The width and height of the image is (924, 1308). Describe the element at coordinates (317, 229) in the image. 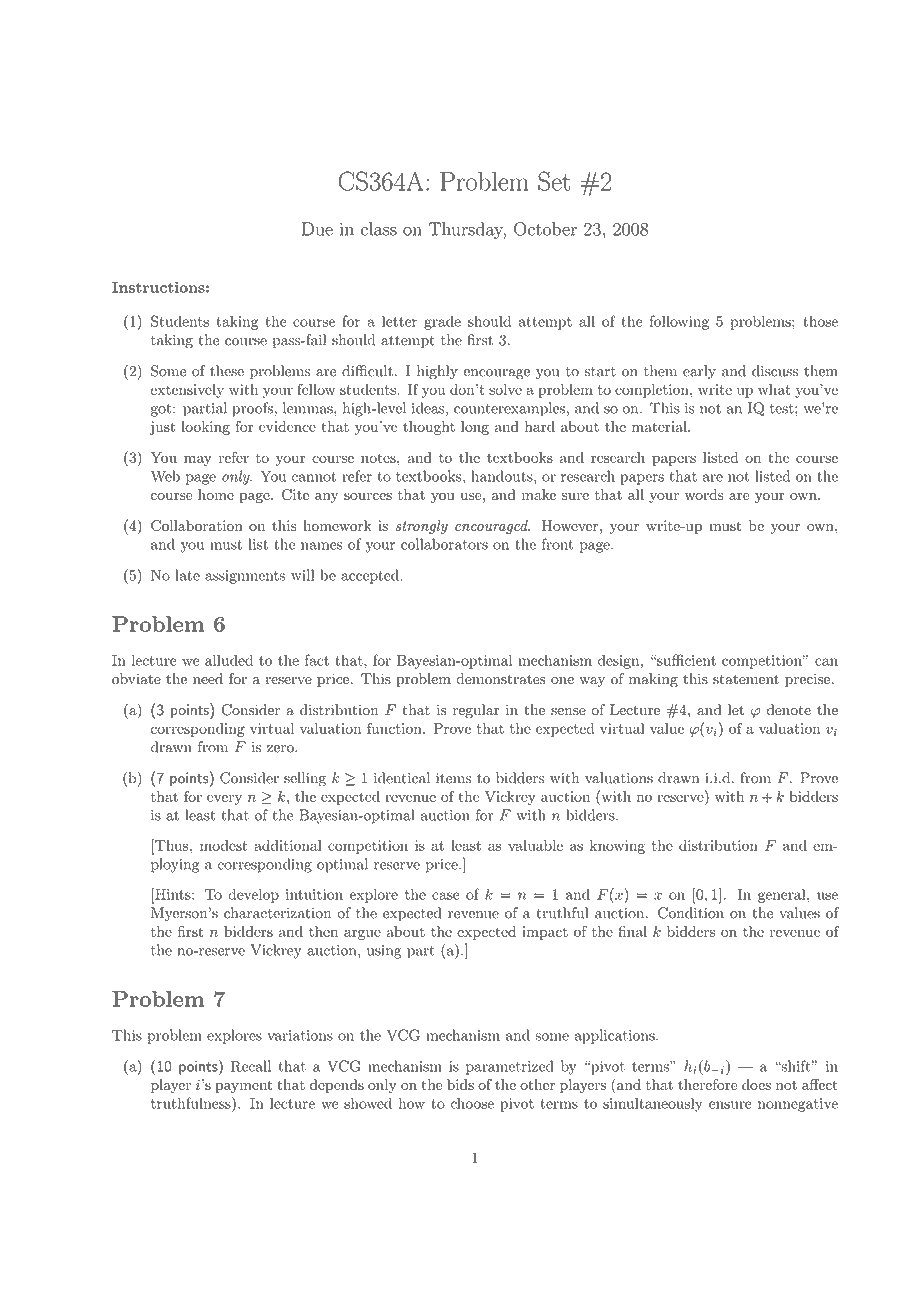

I see `Due` at that location.
